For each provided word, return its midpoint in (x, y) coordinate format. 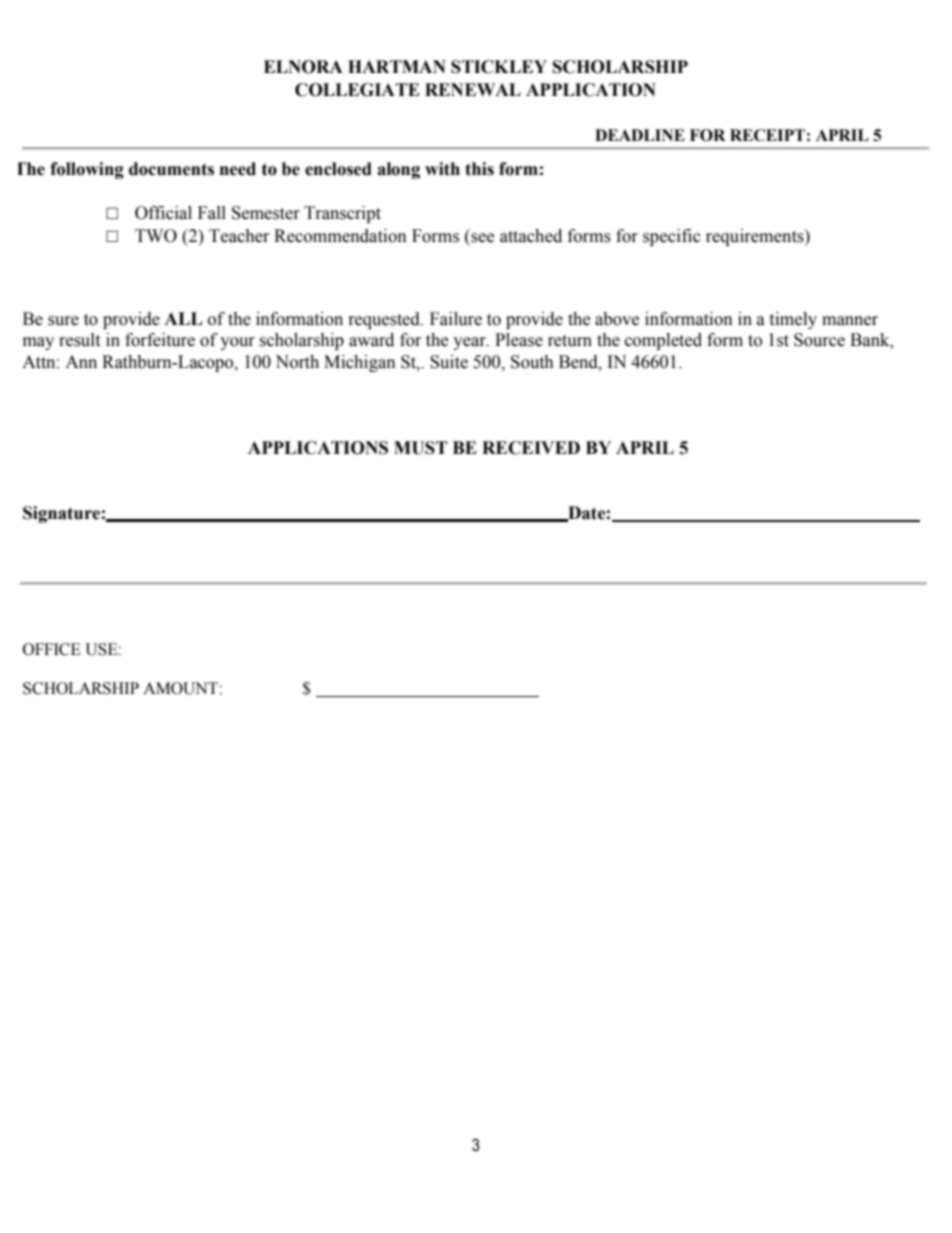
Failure (456, 319)
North (297, 362)
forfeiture (160, 340)
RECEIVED (531, 448)
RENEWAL (473, 89)
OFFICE (52, 649)
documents (171, 169)
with (442, 169)
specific (672, 237)
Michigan (360, 363)
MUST (421, 448)
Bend (579, 362)
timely (793, 320)
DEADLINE (640, 135)
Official (163, 213)
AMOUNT (181, 688)
